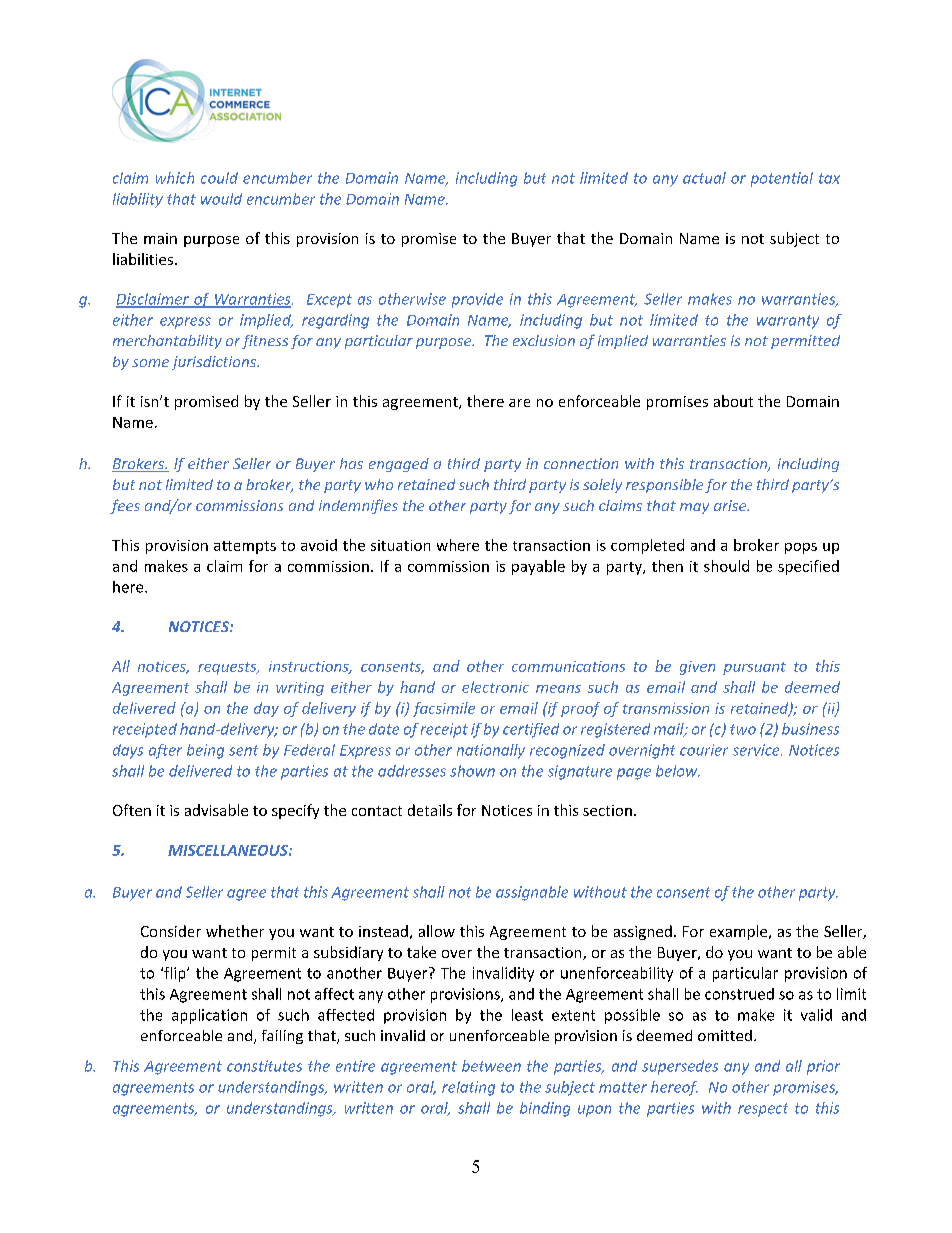  What do you see at coordinates (754, 668) in the screenshot?
I see `pursuant` at bounding box center [754, 668].
